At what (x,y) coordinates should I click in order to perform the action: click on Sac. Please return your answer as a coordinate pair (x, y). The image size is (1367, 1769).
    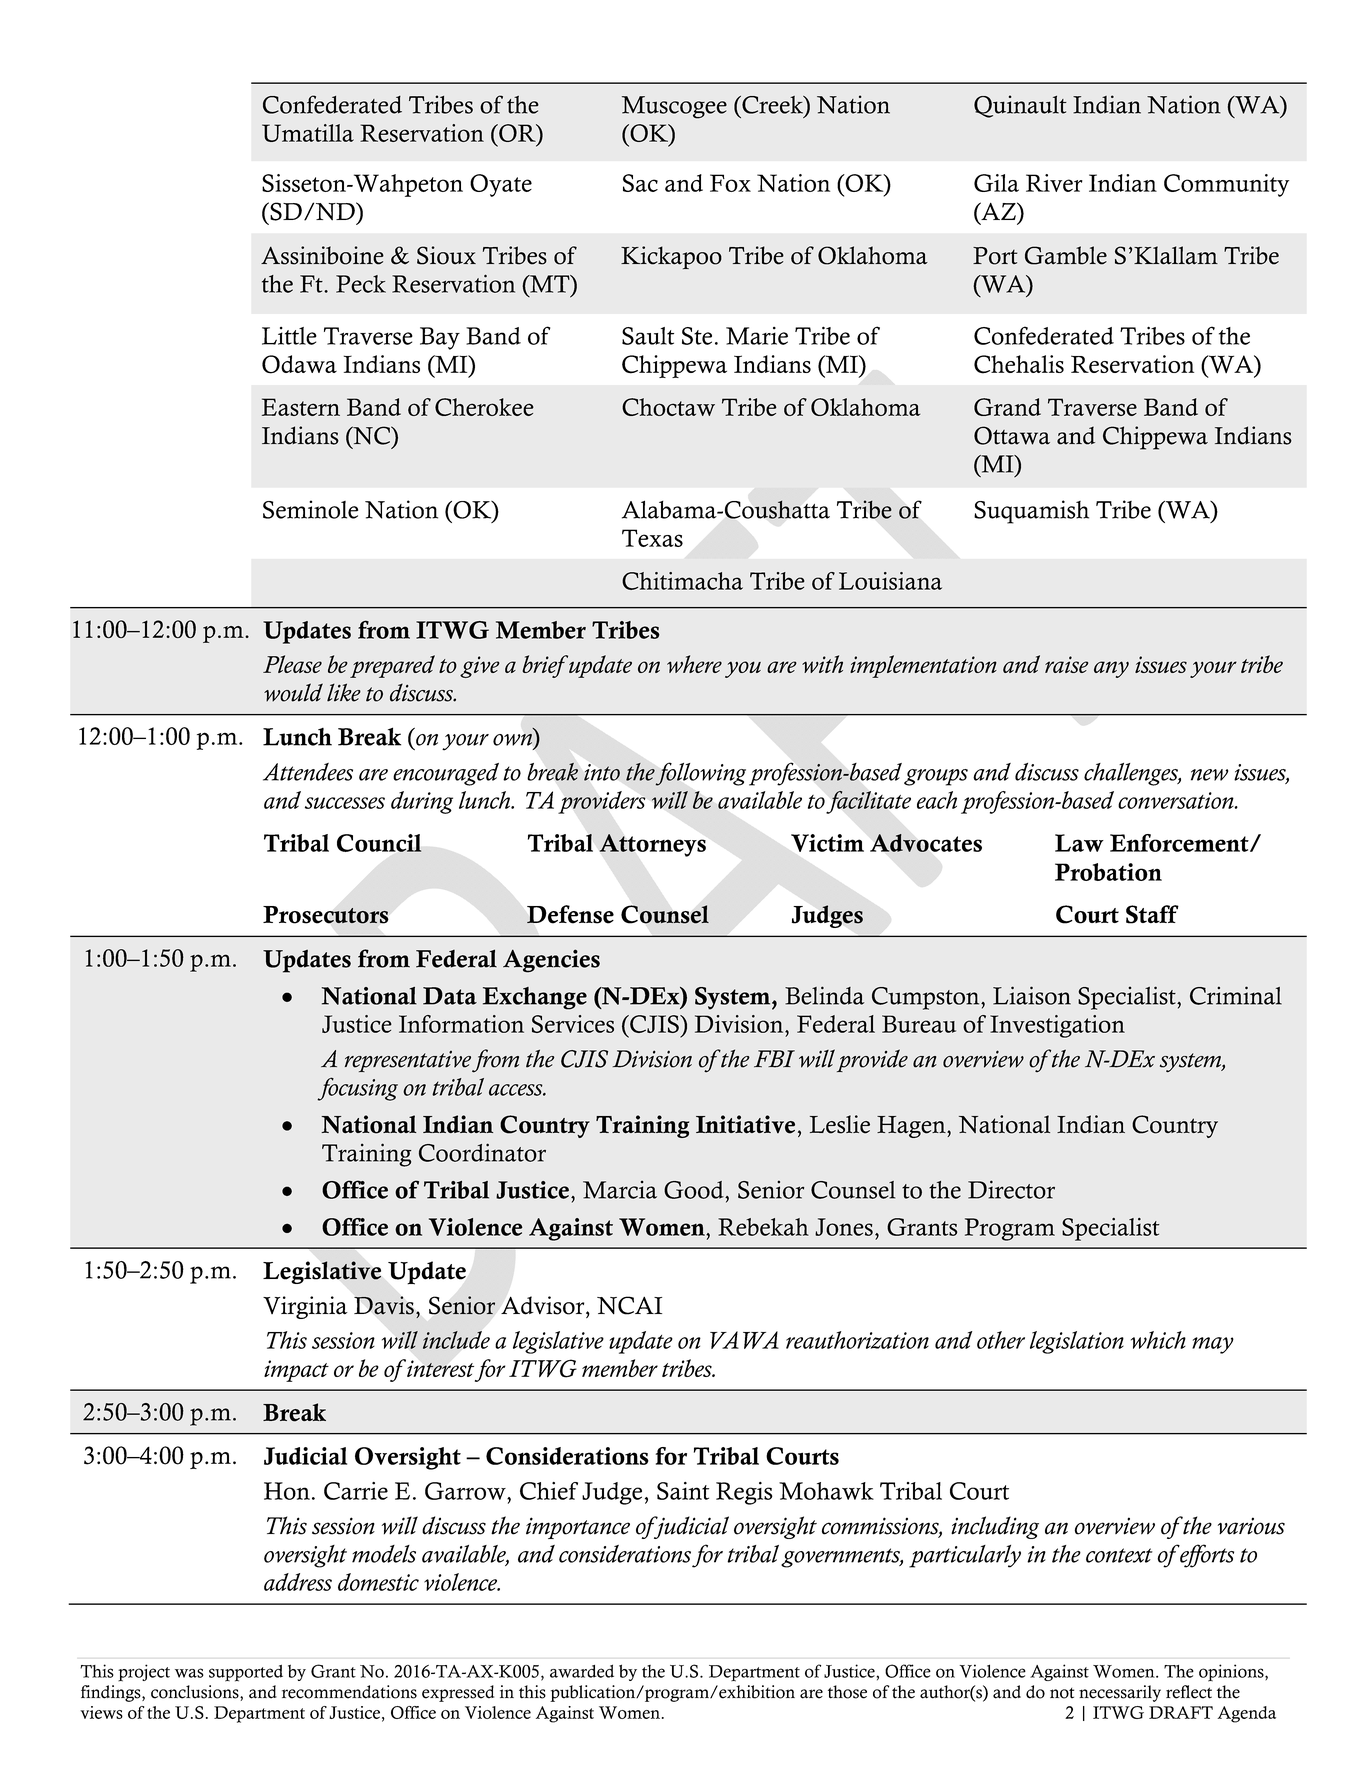
    Looking at the image, I should click on (640, 183).
